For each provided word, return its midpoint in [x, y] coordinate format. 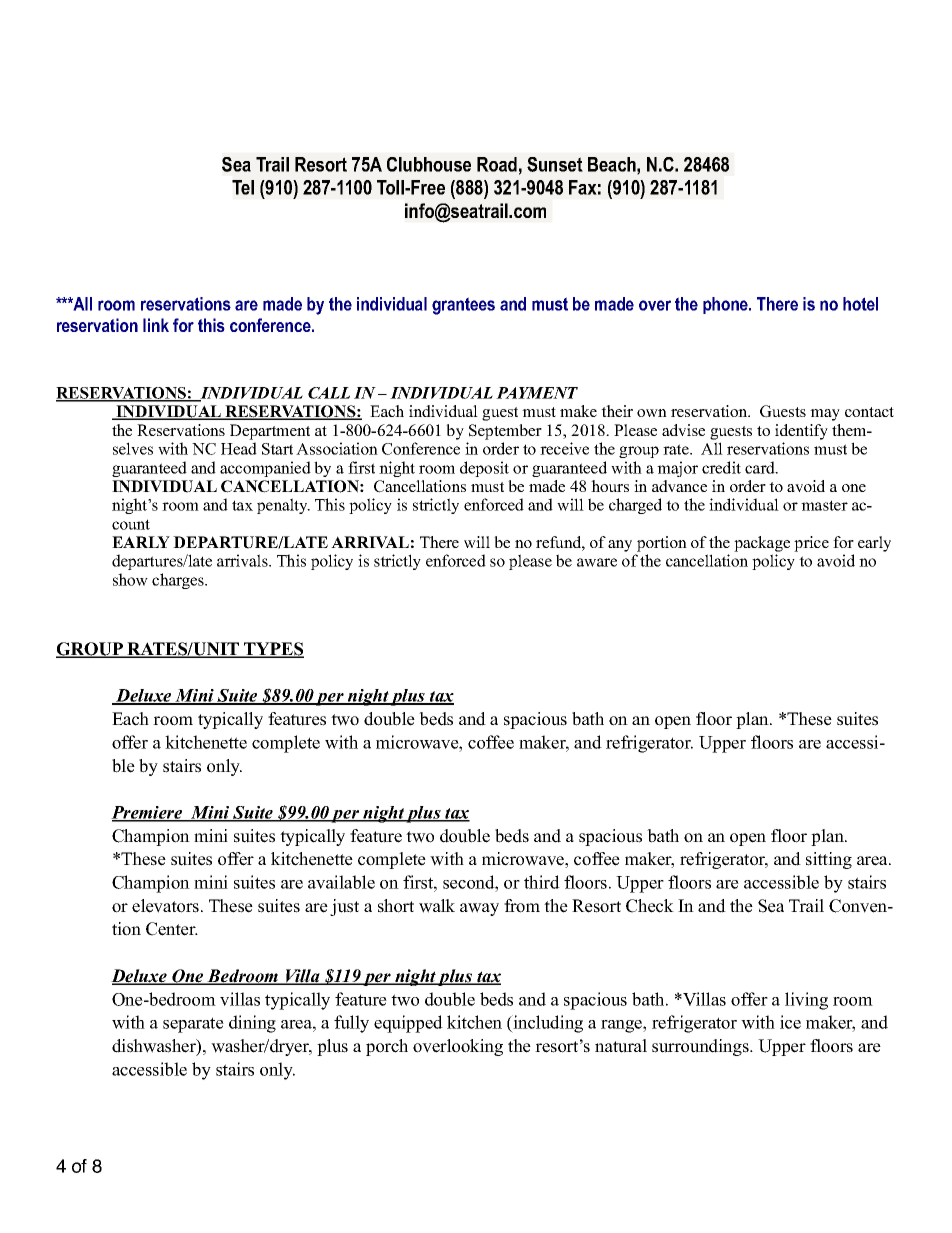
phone [726, 305]
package [762, 544]
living [806, 1001]
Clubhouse [429, 164]
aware [597, 562]
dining [252, 1024]
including [547, 1024]
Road [497, 164]
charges [179, 581]
